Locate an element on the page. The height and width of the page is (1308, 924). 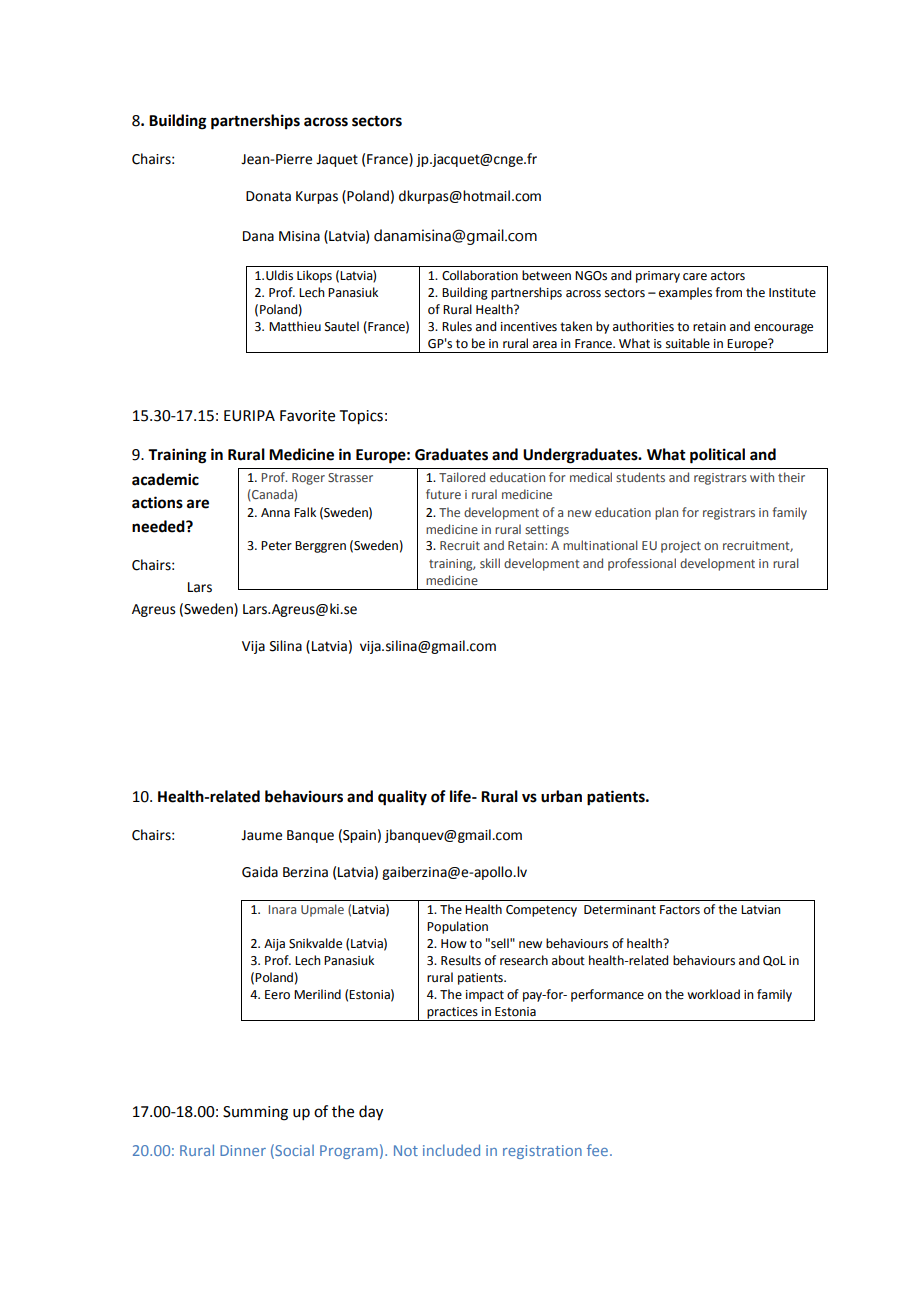
Summing is located at coordinates (255, 1113).
